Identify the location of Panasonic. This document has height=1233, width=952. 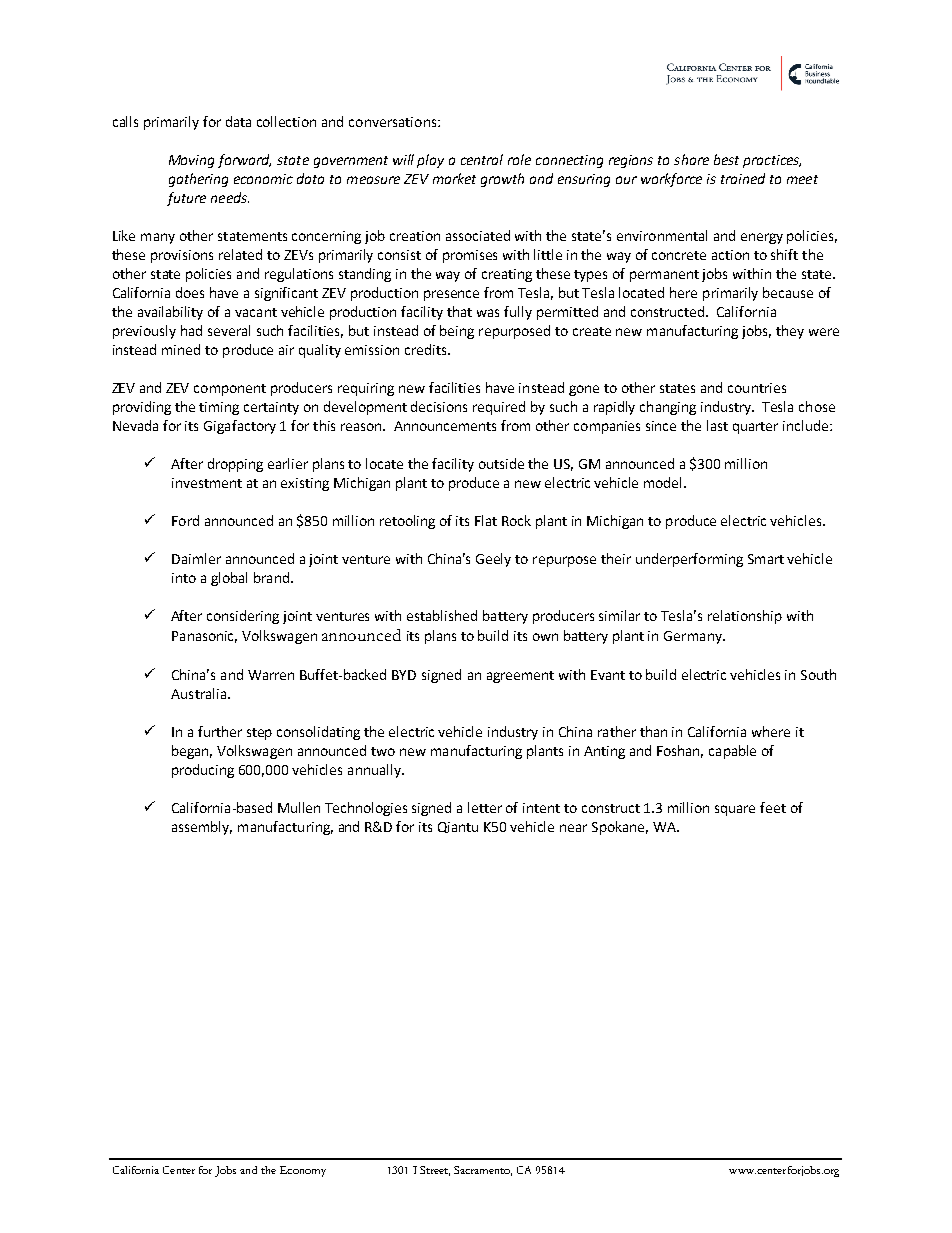
(204, 637).
